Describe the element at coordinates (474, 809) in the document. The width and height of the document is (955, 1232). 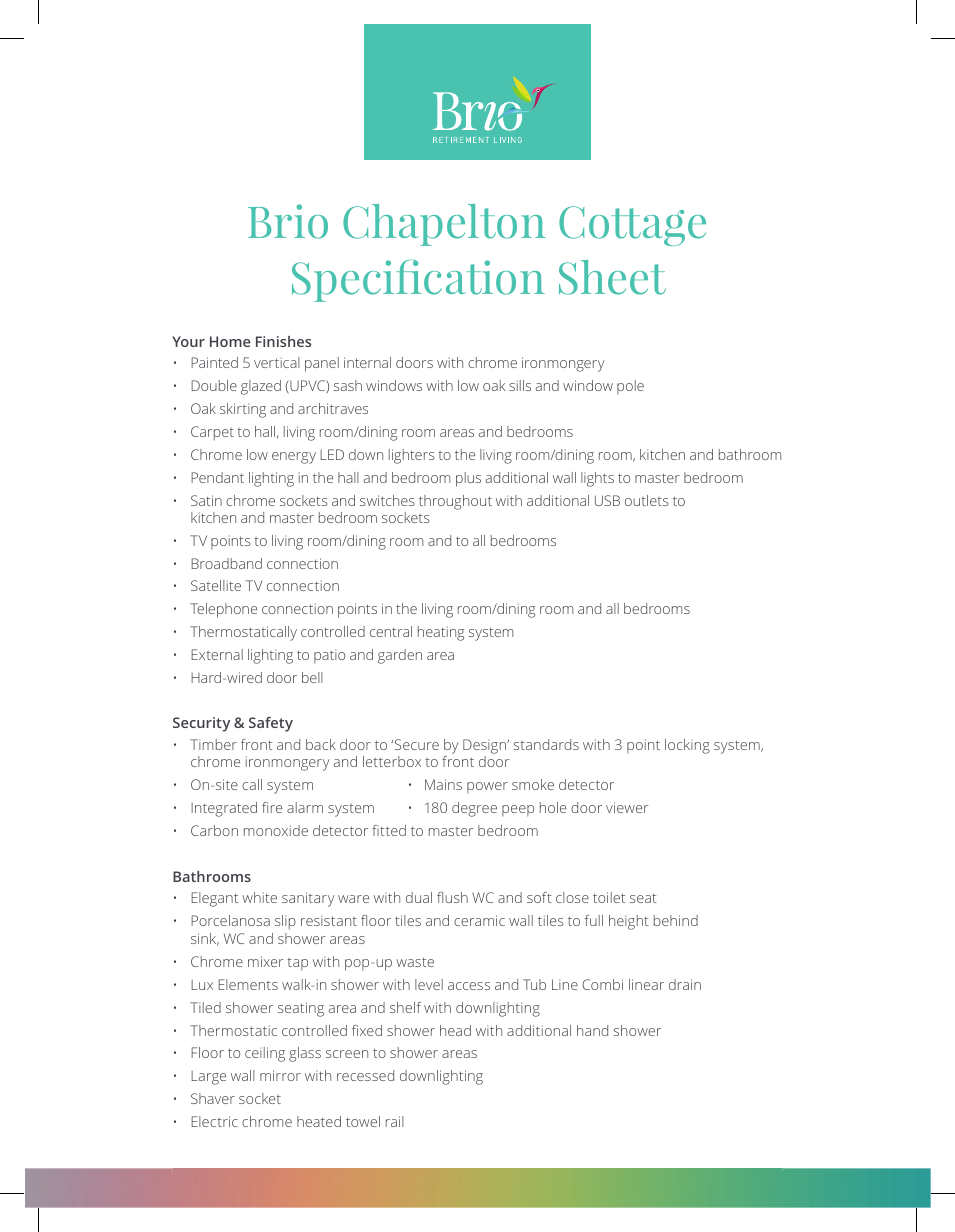
I see `degree` at that location.
